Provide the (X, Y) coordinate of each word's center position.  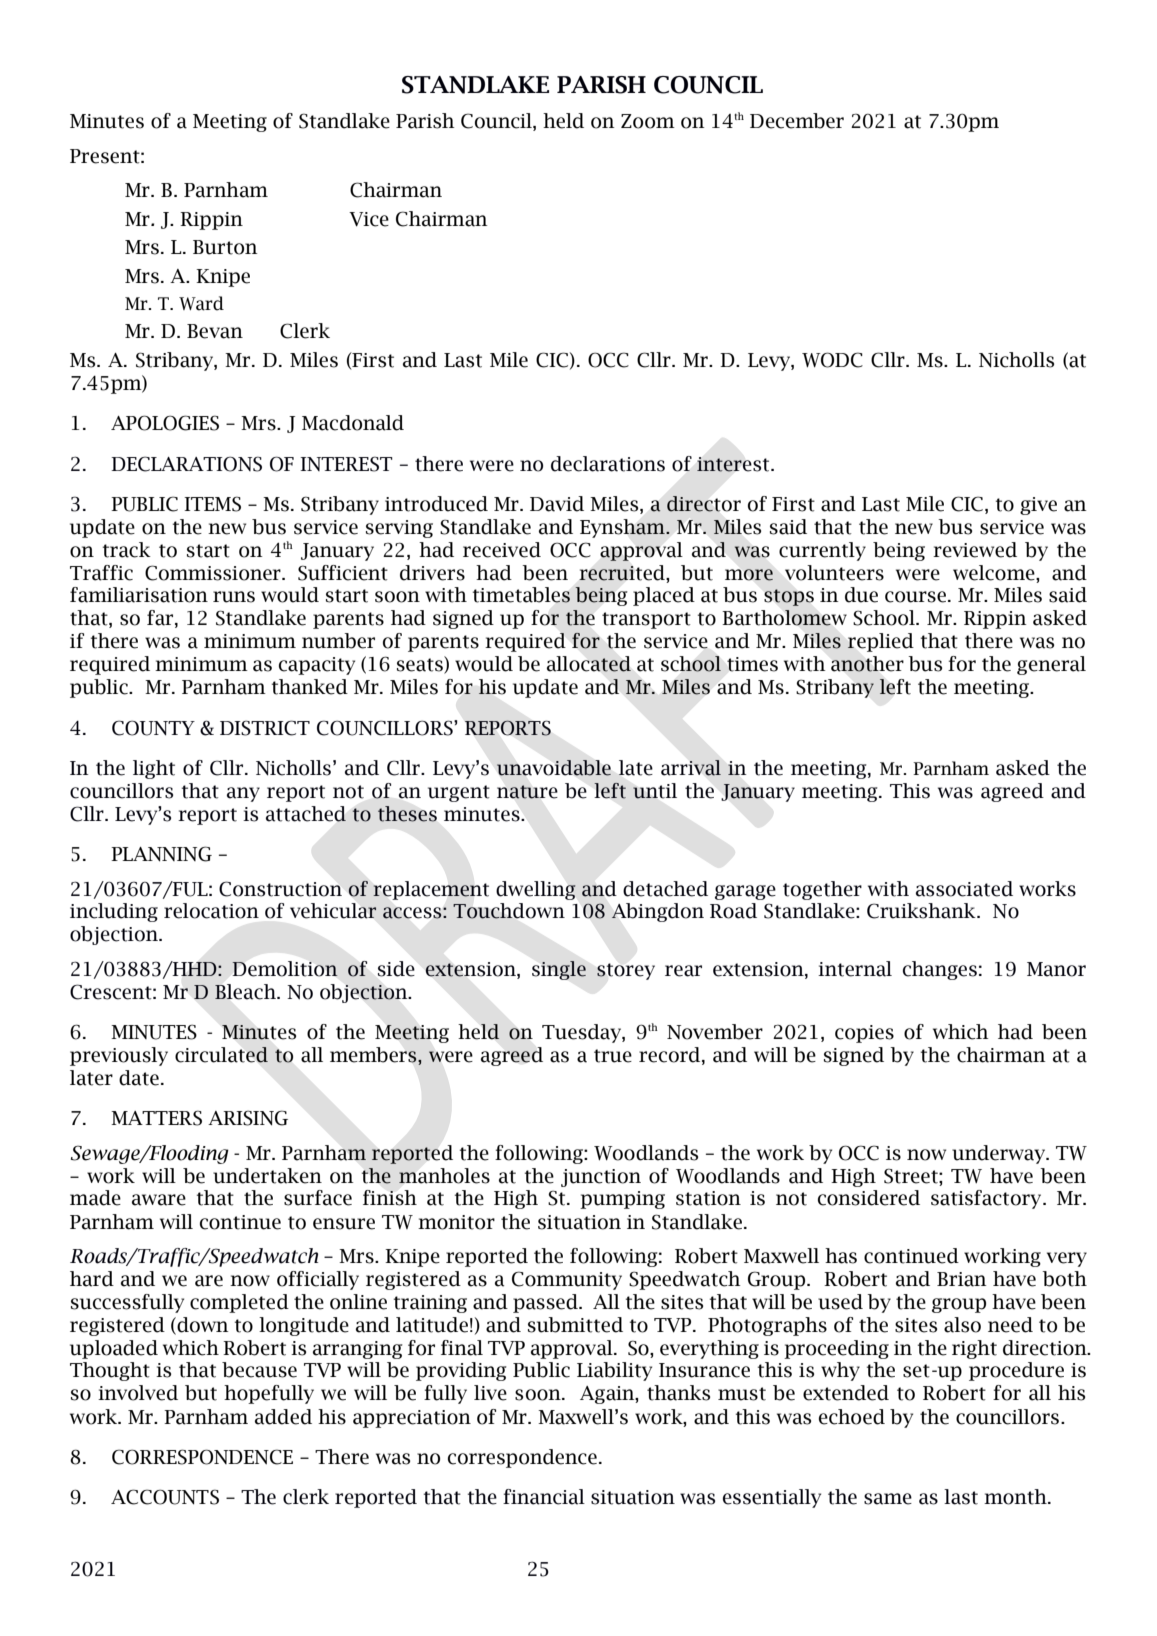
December (797, 121)
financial (544, 1497)
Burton (225, 247)
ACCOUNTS (165, 1497)
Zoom (648, 121)
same (888, 1499)
